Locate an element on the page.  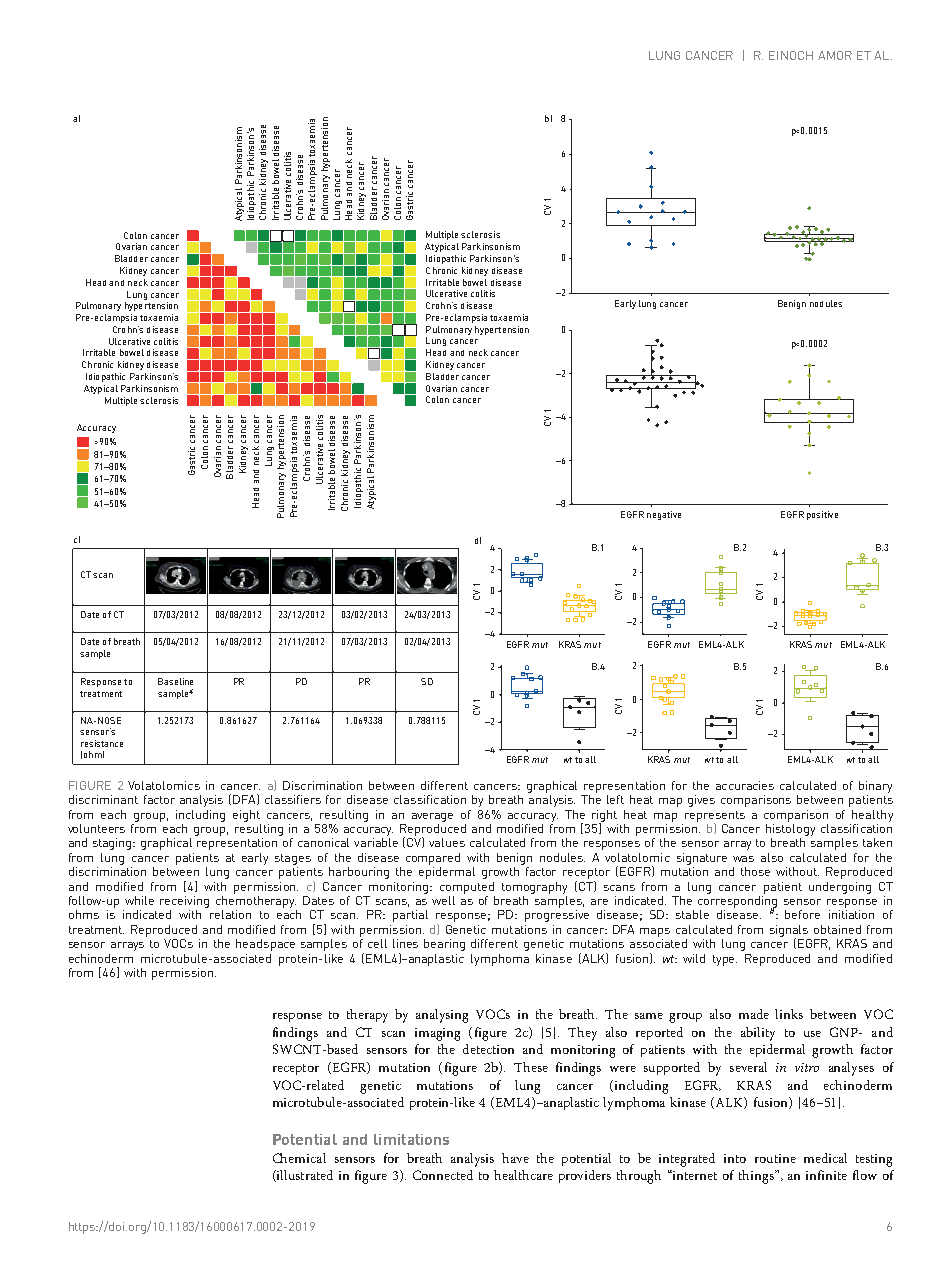
negative is located at coordinates (664, 515).
